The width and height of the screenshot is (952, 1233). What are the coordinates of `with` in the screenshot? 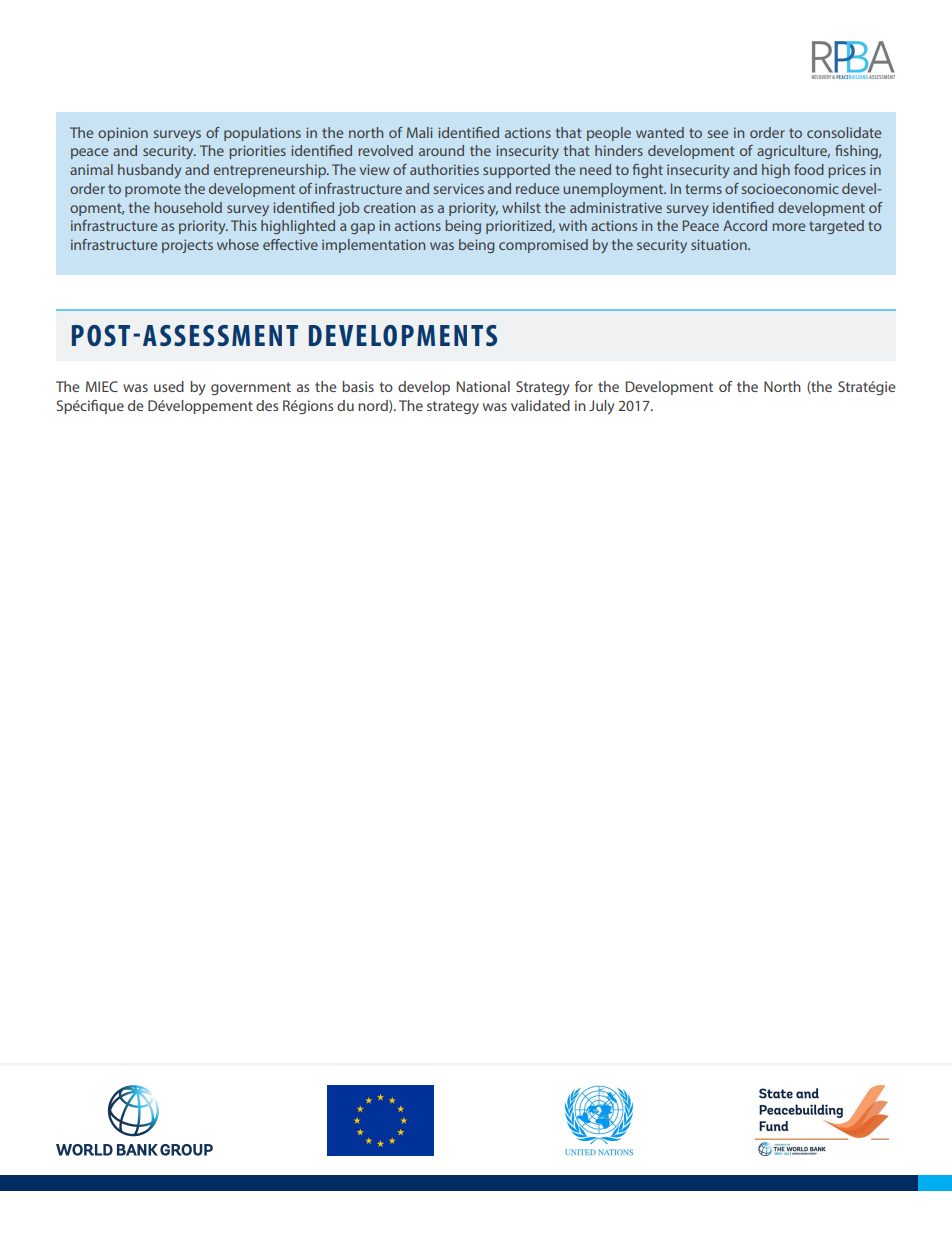 It's located at (573, 225).
